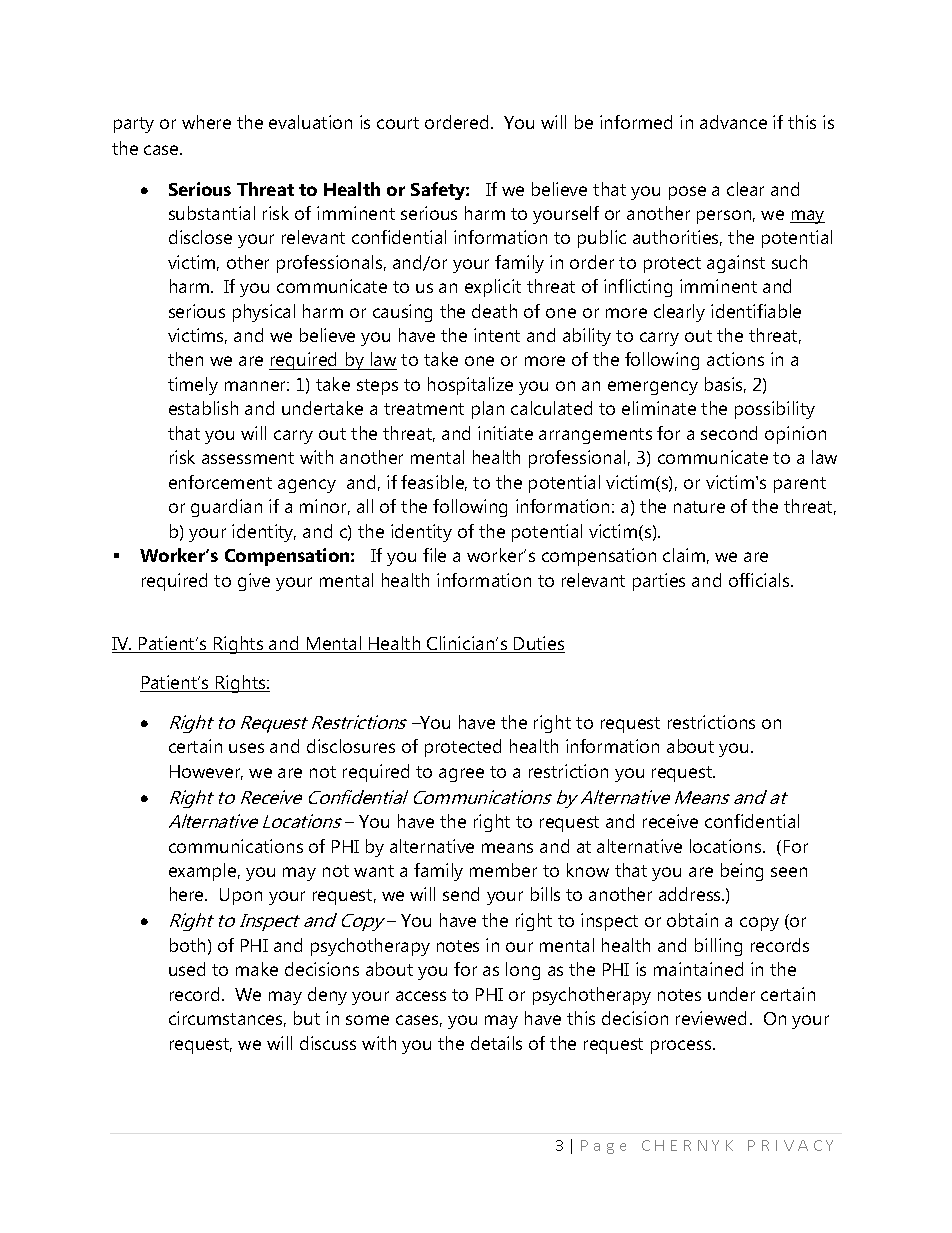 The width and height of the page is (952, 1233). I want to click on reviewed, so click(711, 1018).
